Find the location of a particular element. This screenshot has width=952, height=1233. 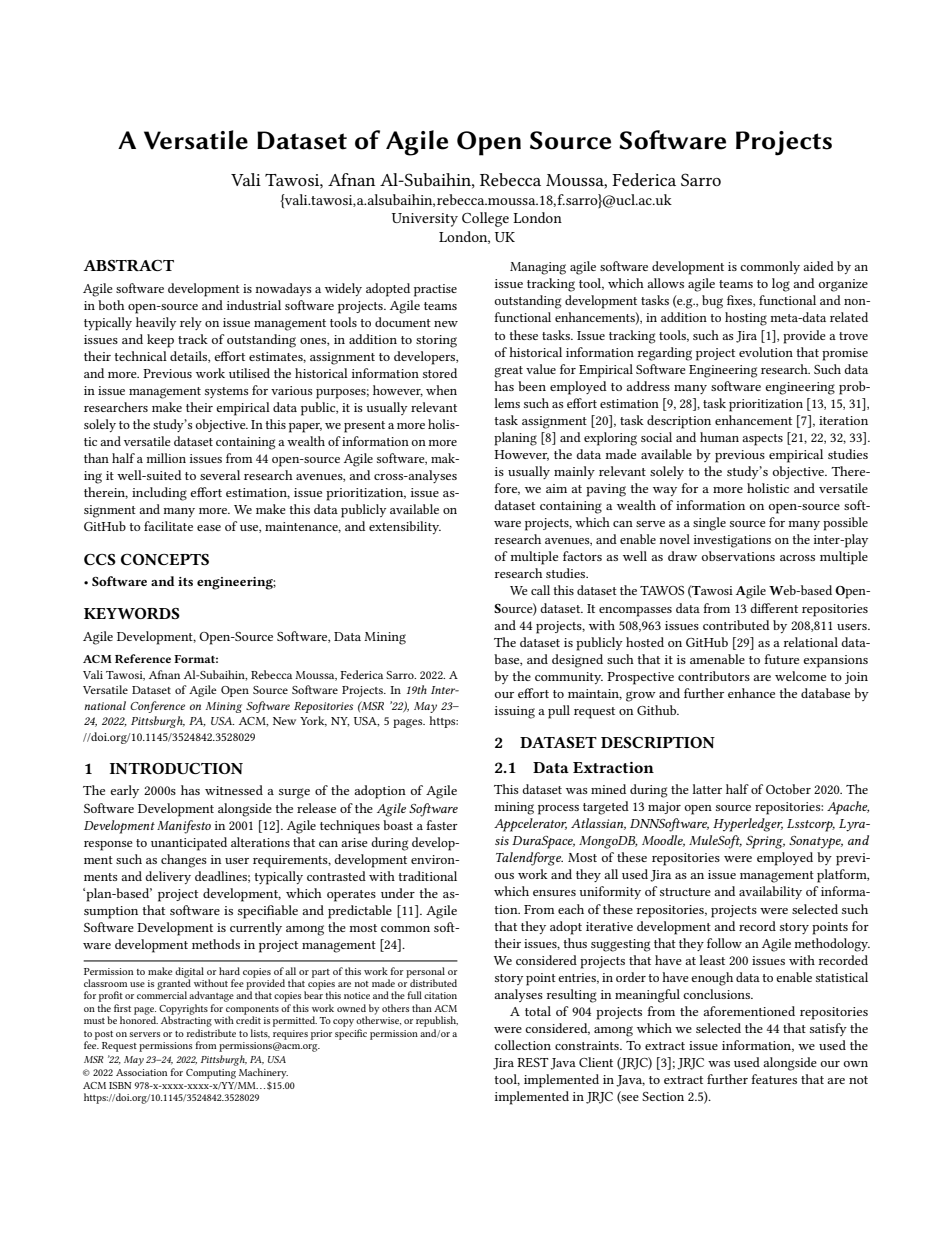

nowadays is located at coordinates (283, 289).
